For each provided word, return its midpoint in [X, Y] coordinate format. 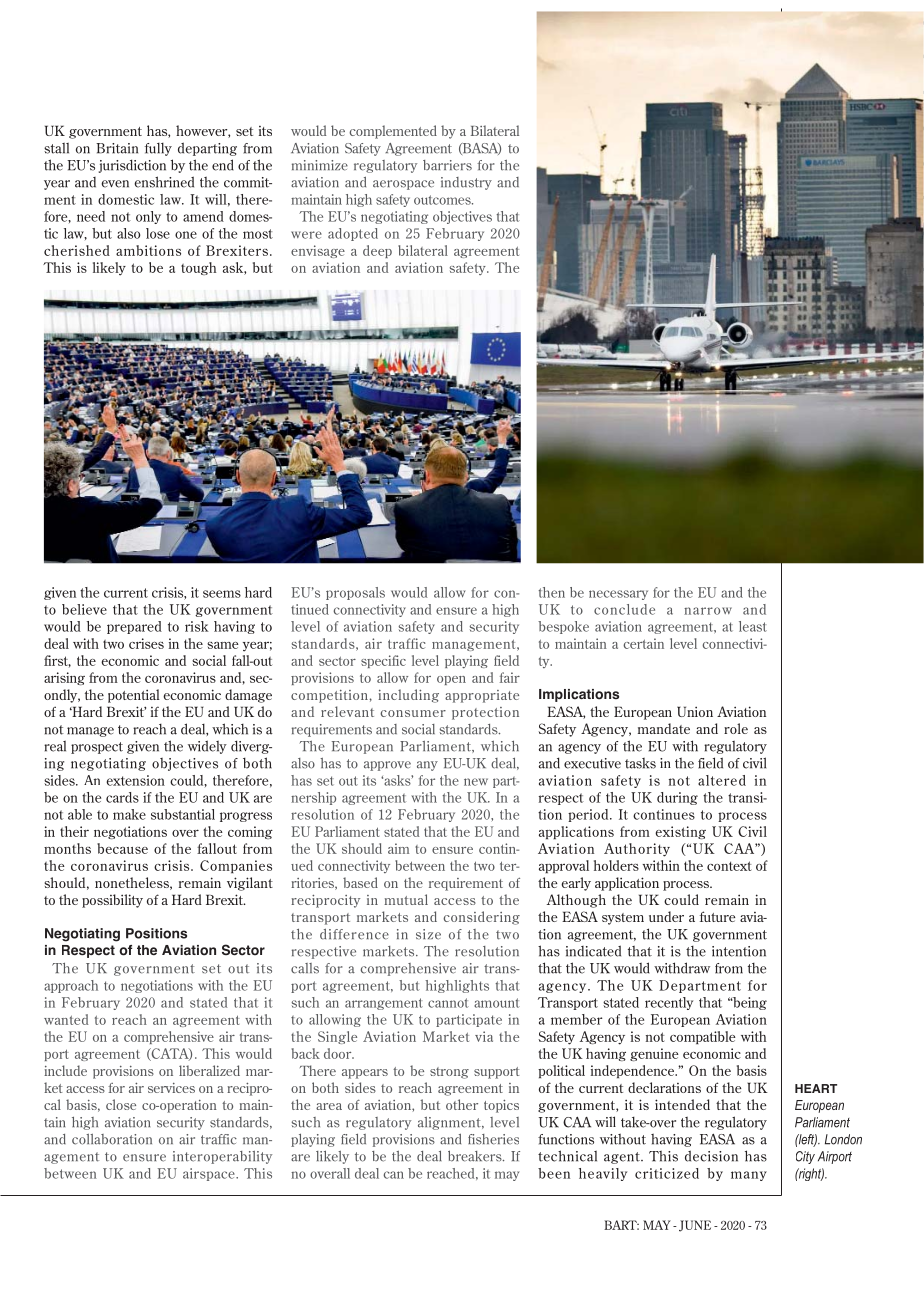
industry [466, 183]
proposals [355, 593]
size [428, 934]
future [718, 916]
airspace [210, 1174]
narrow [708, 611]
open [451, 680]
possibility [112, 901]
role [736, 728]
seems [222, 594]
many [749, 1176]
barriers [447, 165]
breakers [476, 1156]
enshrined [164, 182]
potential [134, 696]
